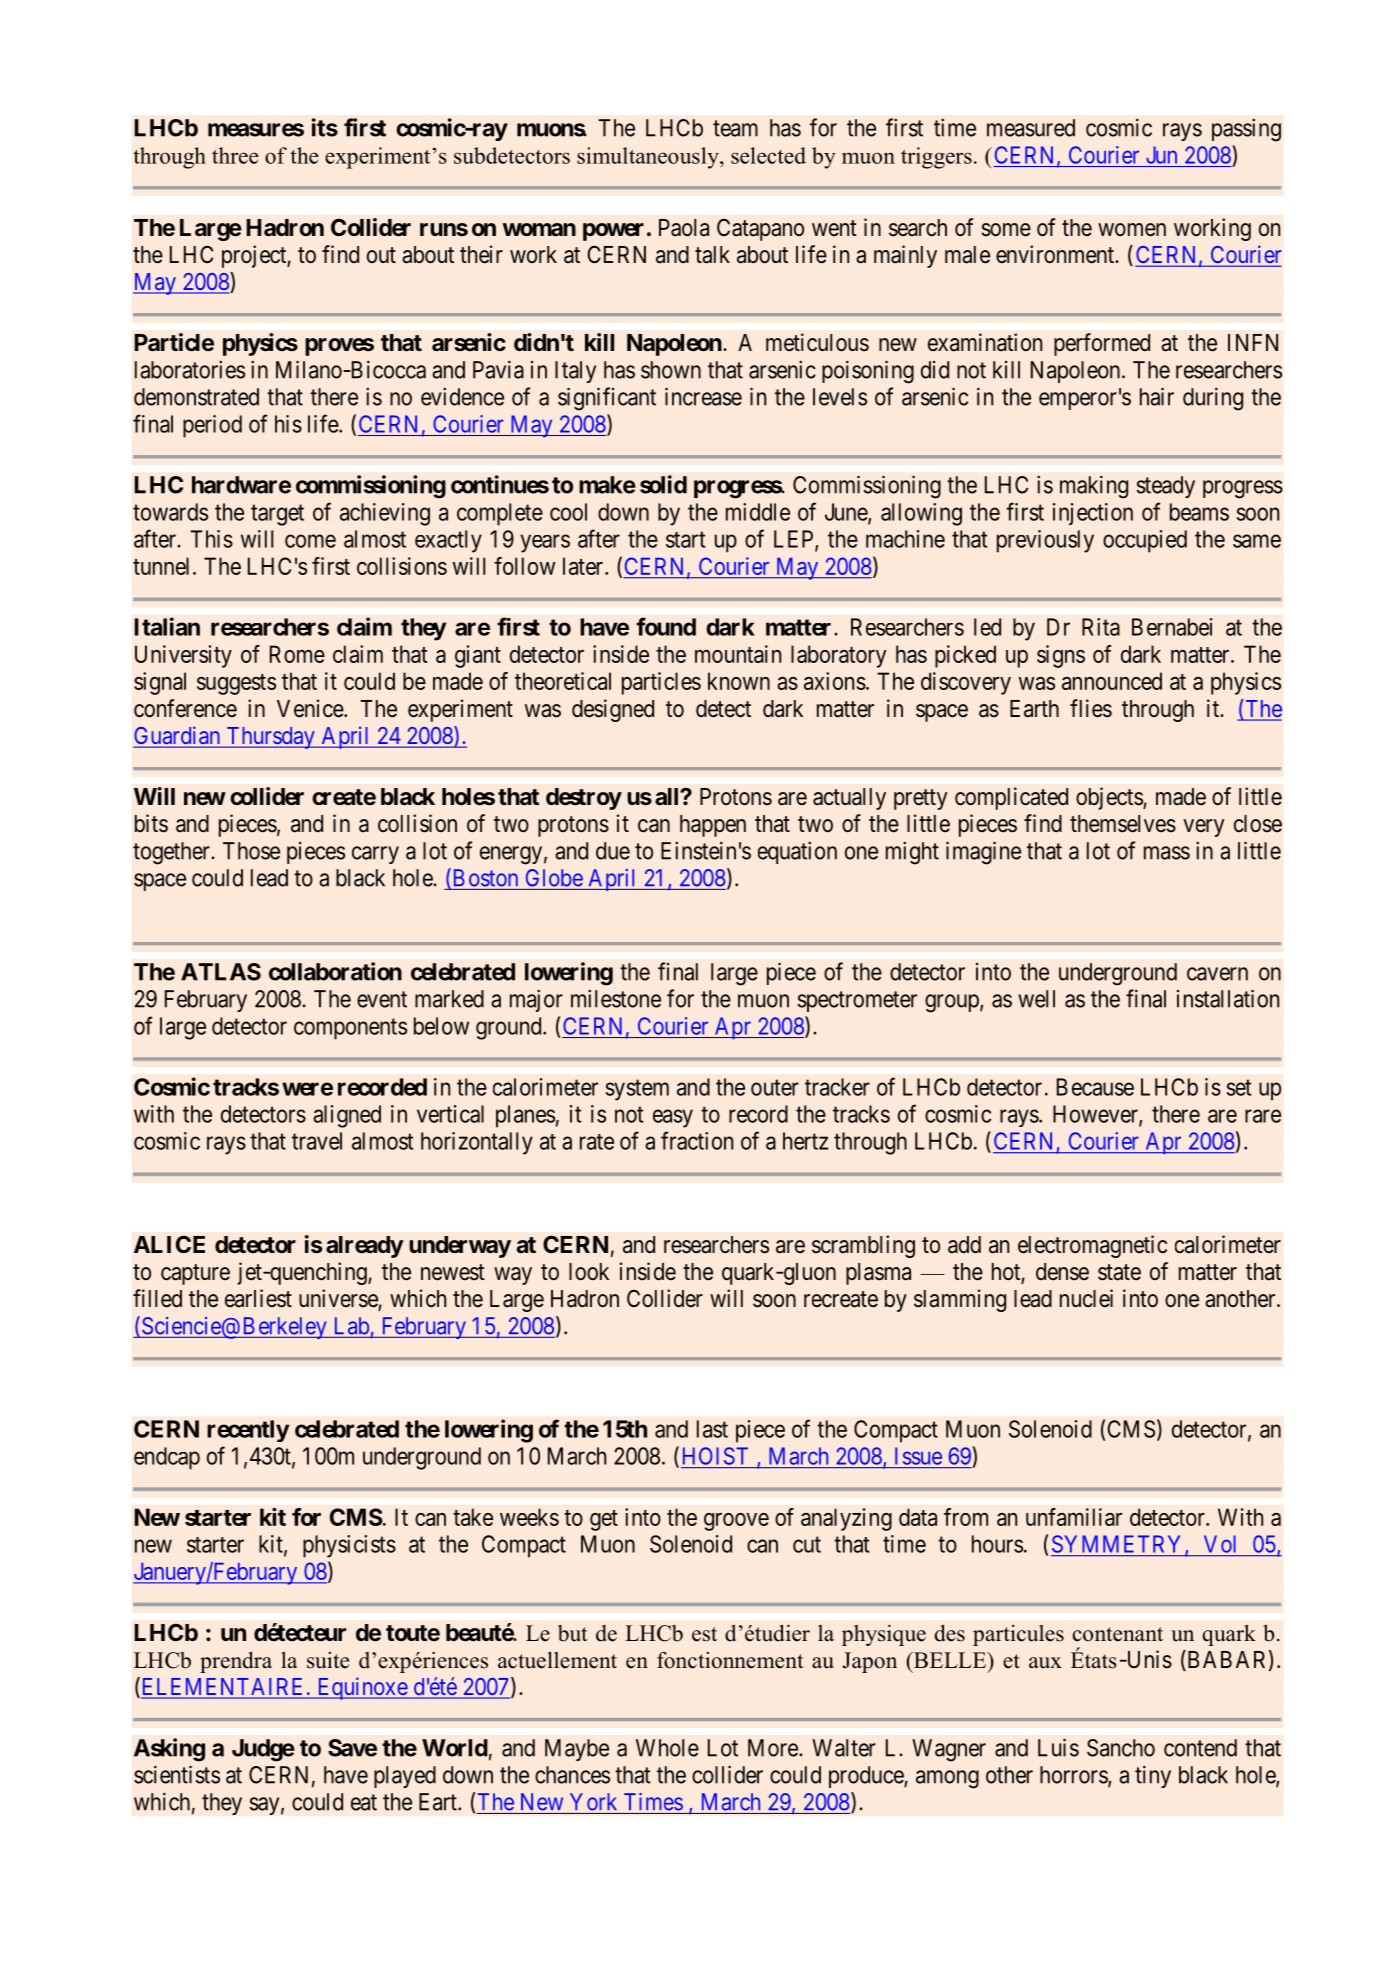  What do you see at coordinates (235, 155) in the screenshot?
I see `three` at bounding box center [235, 155].
